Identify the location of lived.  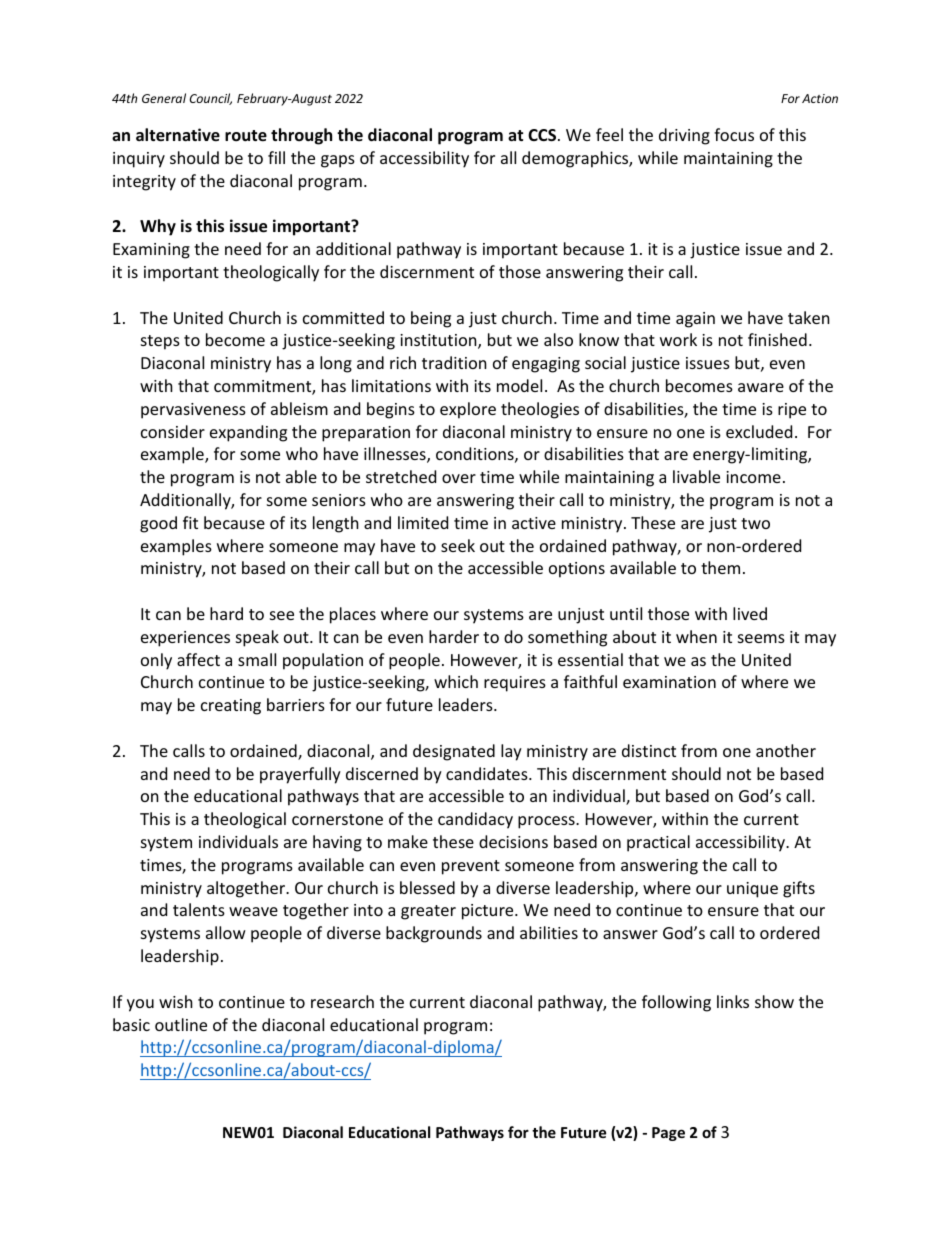
(750, 613).
